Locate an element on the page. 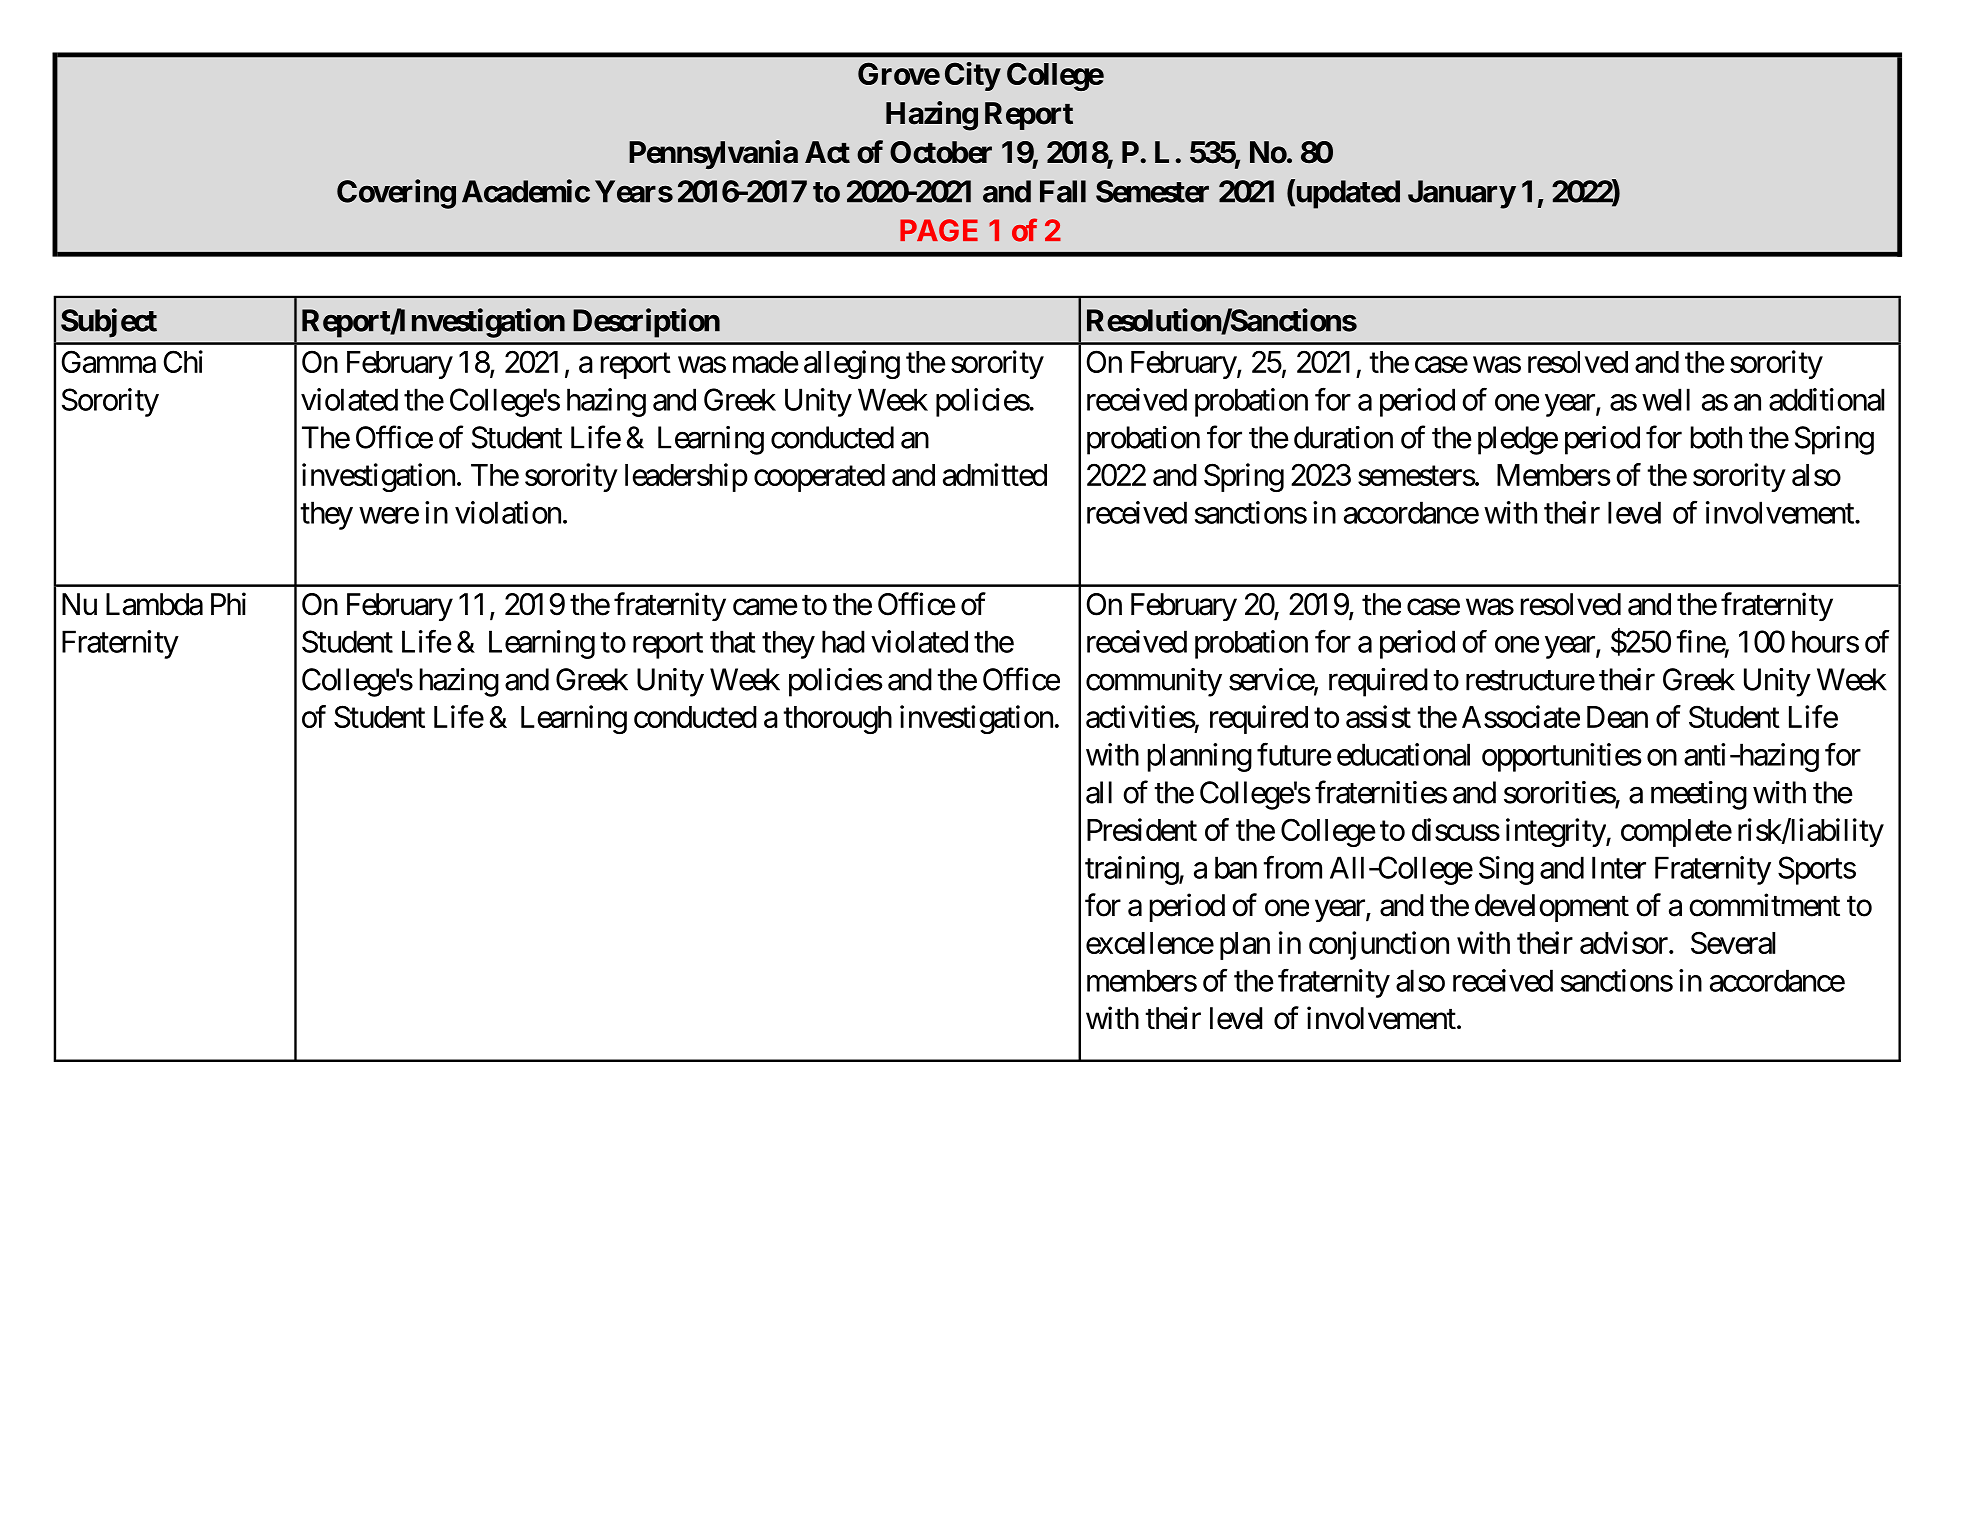 Image resolution: width=1972 pixels, height=1524 pixels. Subject is located at coordinates (109, 323).
